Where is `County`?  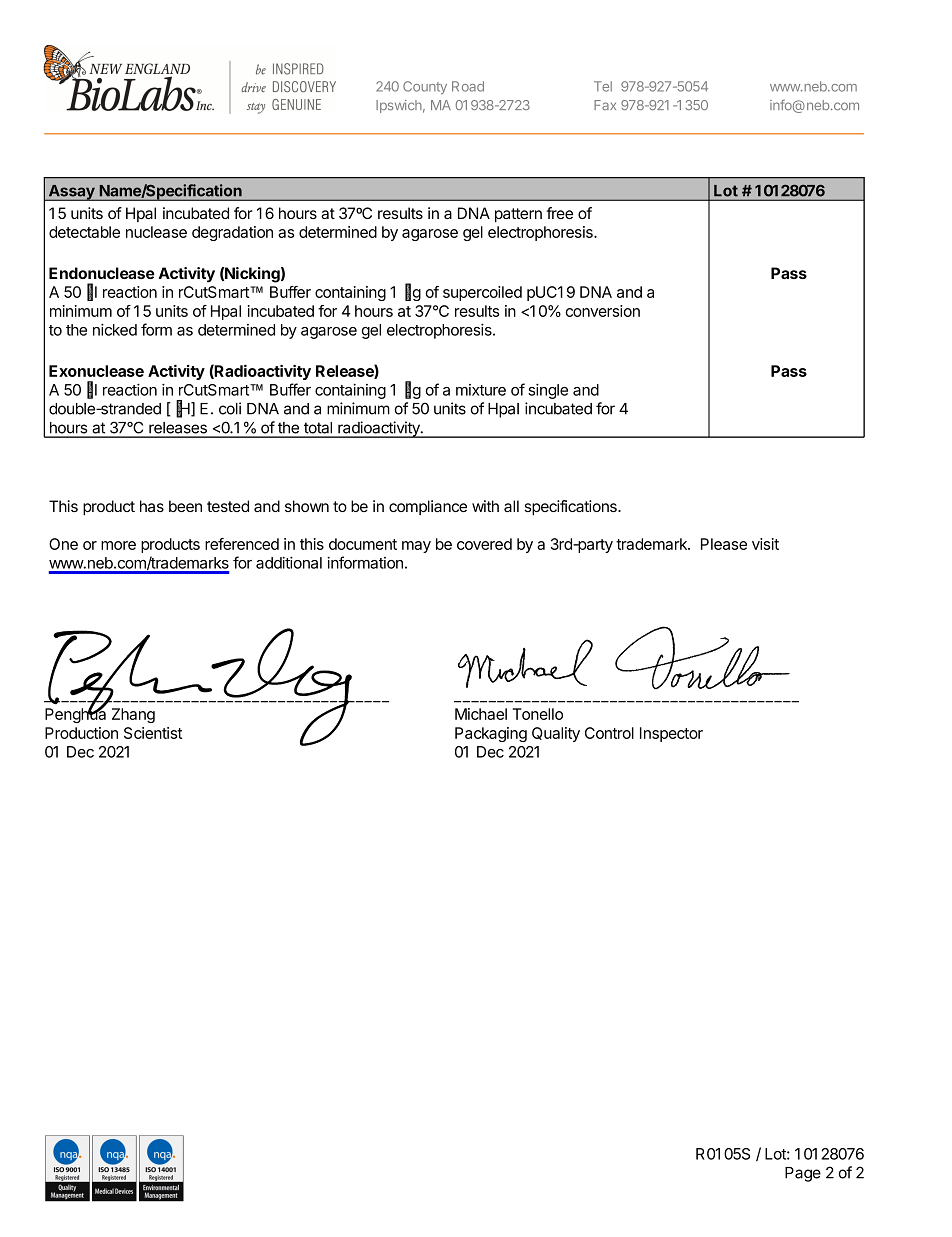 County is located at coordinates (425, 87).
